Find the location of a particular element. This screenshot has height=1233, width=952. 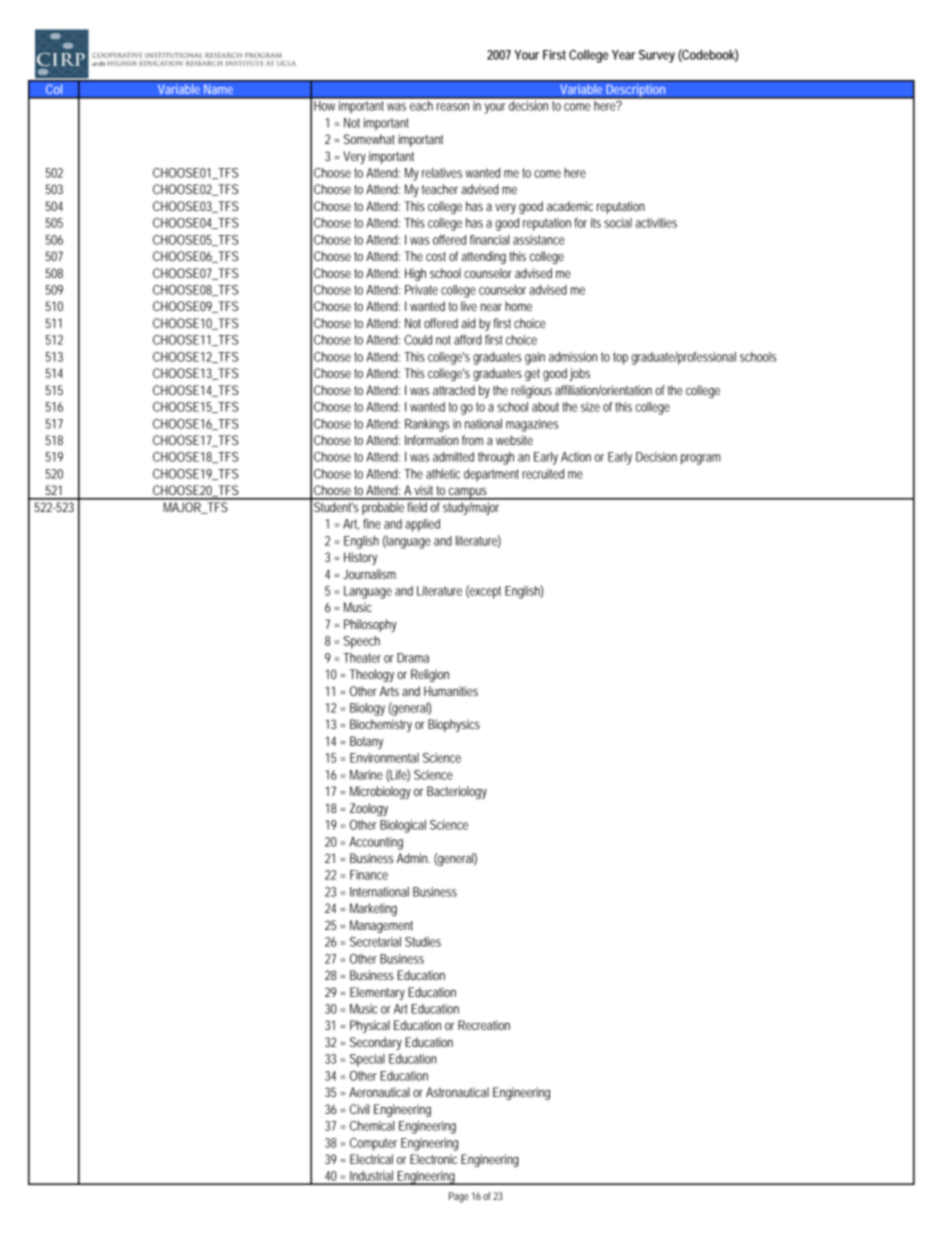

Recreation is located at coordinates (484, 1025).
